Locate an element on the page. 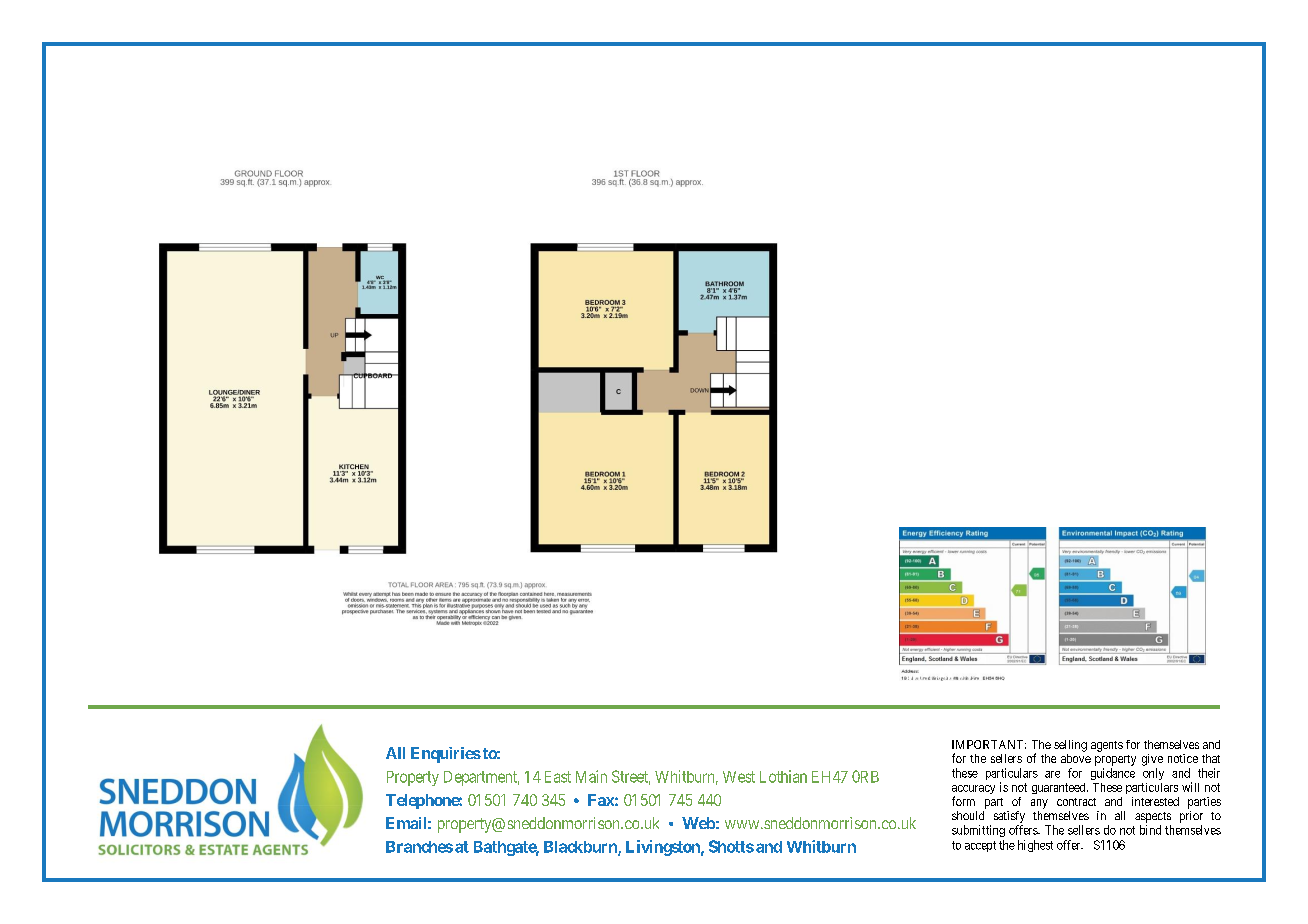 The height and width of the image is (924, 1308). satisfy is located at coordinates (1009, 817).
